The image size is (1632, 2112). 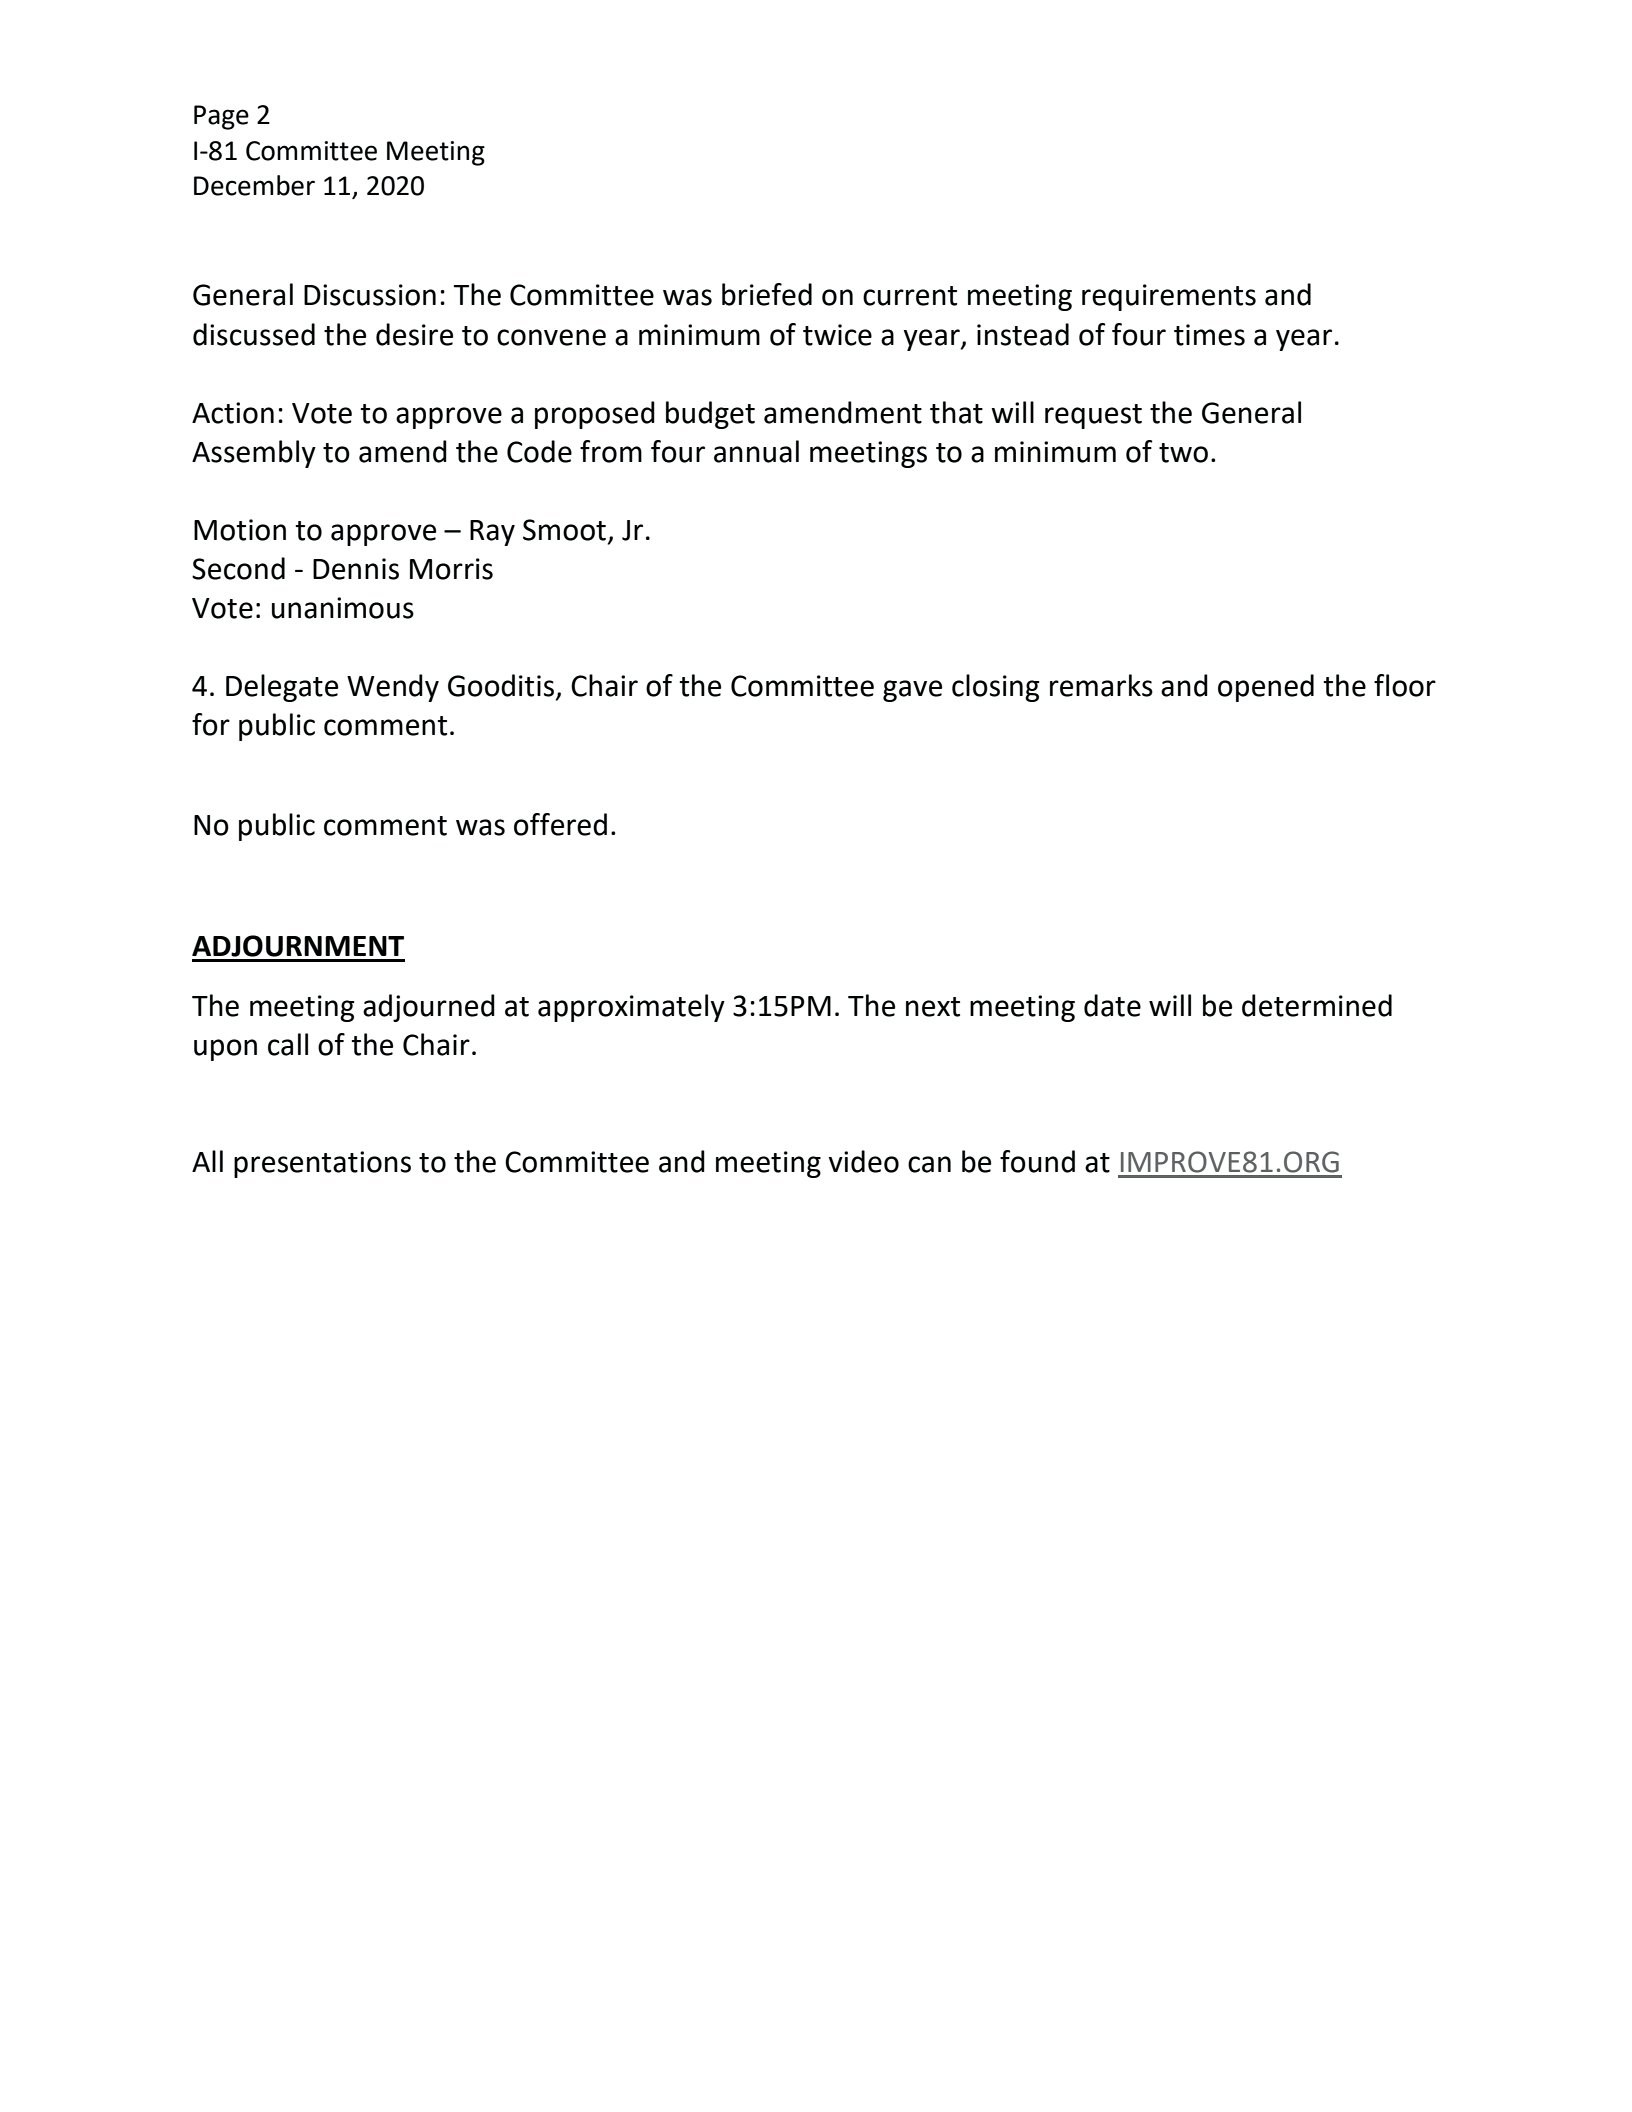 What do you see at coordinates (1183, 453) in the document?
I see `two` at bounding box center [1183, 453].
